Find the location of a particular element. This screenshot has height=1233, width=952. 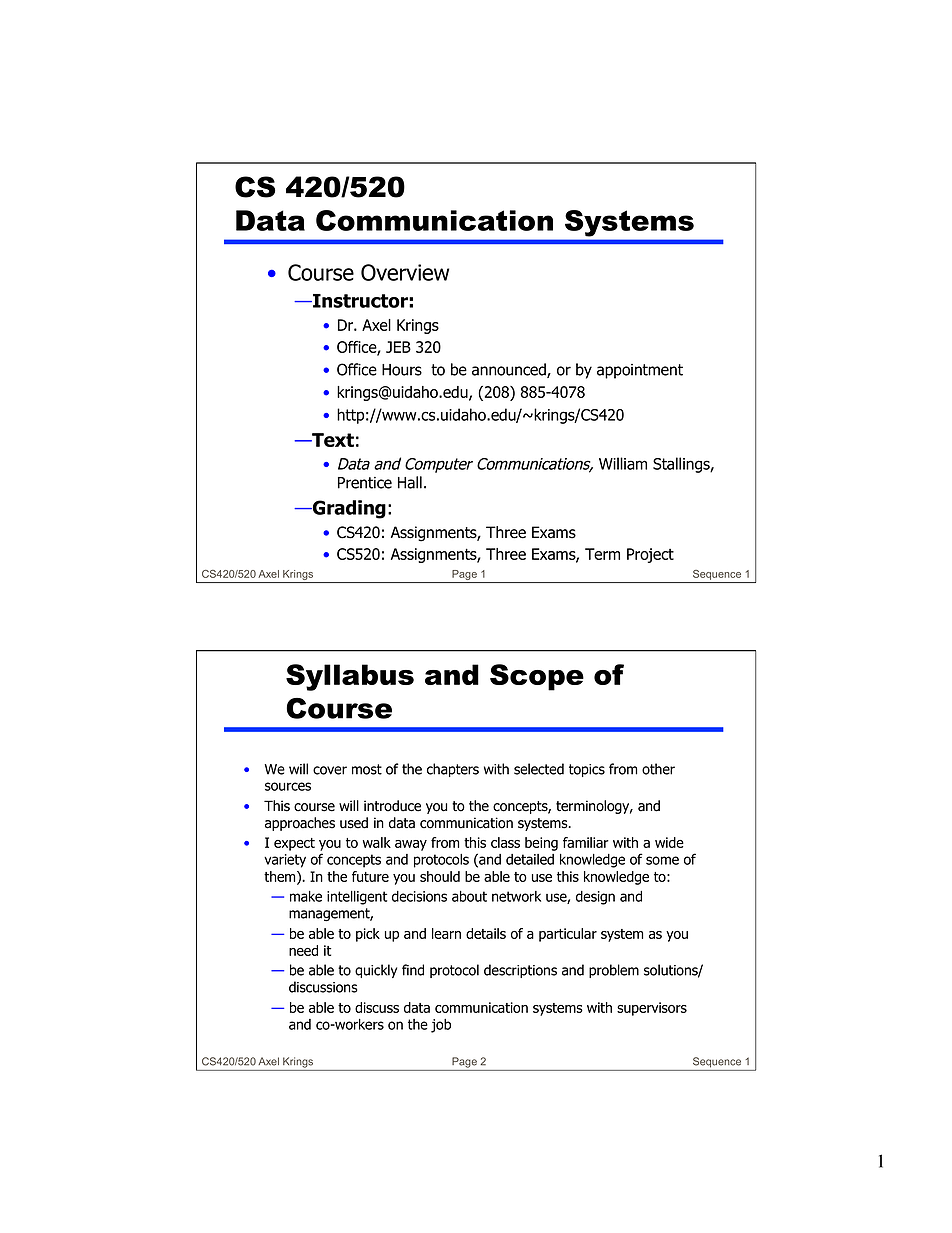

Hall is located at coordinates (410, 482).
